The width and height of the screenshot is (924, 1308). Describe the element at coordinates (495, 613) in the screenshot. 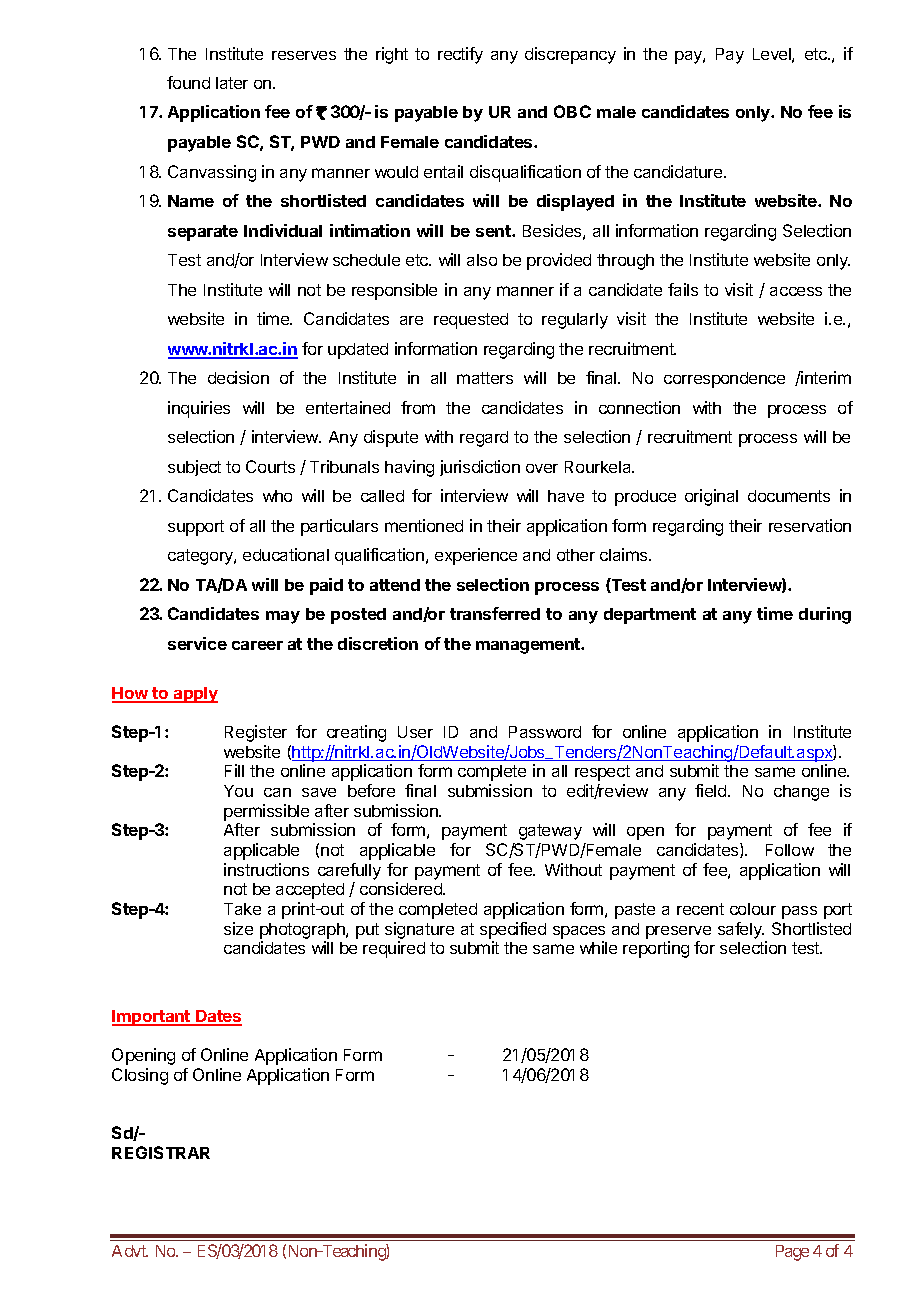

I see `transferred` at that location.
